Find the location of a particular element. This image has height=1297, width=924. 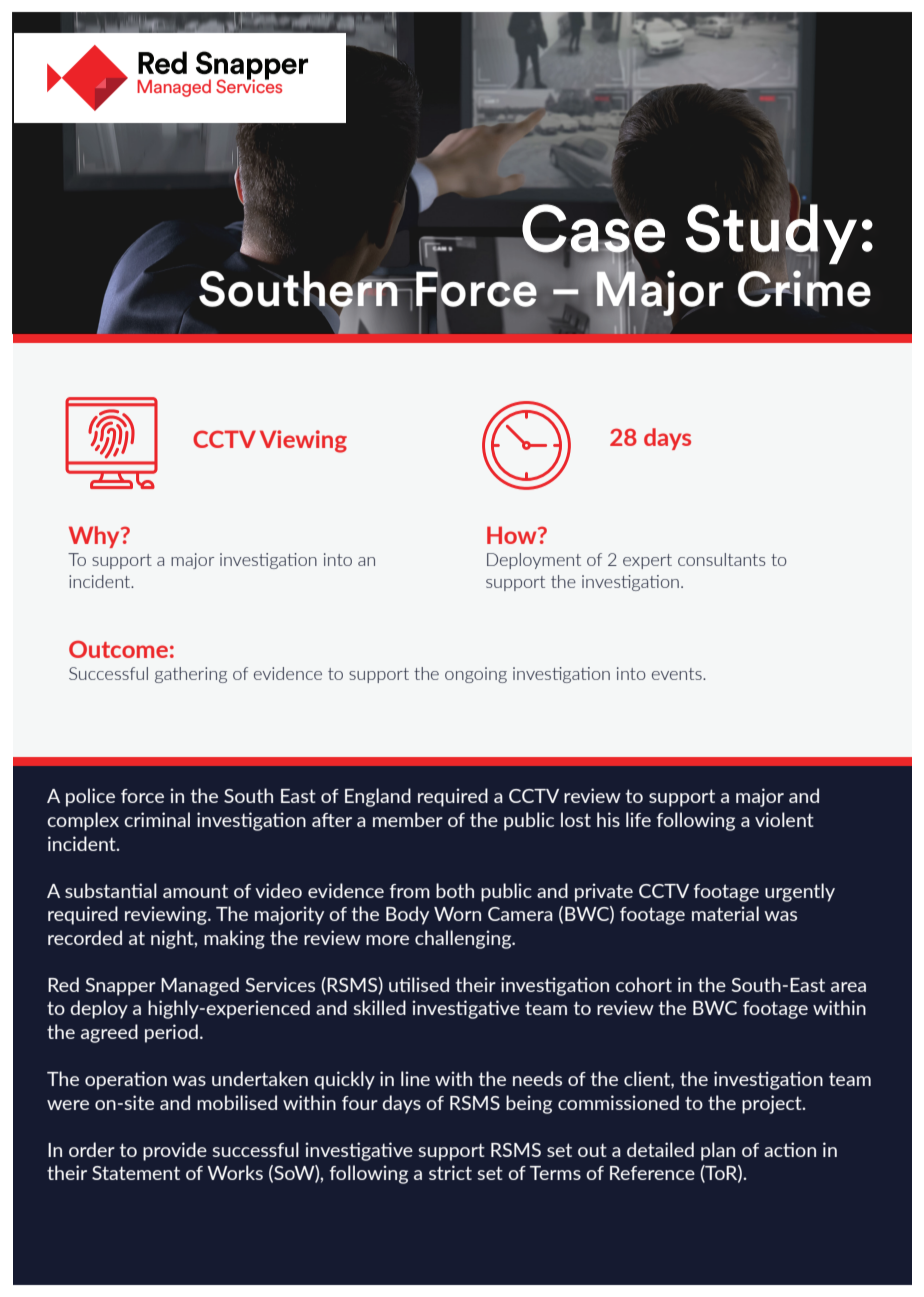

Crime is located at coordinates (804, 287).
